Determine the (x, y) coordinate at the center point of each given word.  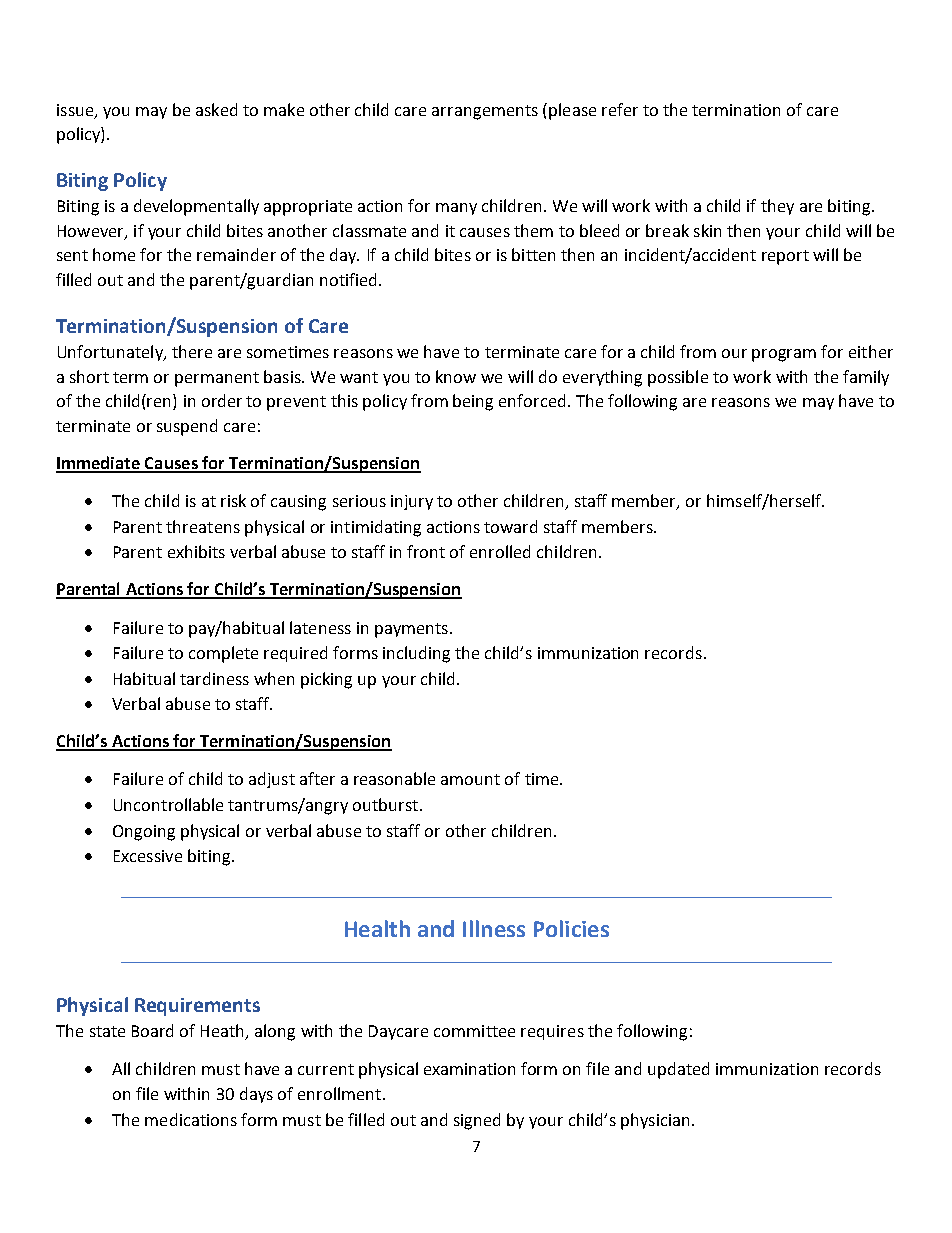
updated (678, 1070)
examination (469, 1069)
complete (223, 654)
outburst (385, 804)
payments (411, 630)
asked (216, 109)
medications (191, 1119)
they (777, 207)
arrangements (485, 112)
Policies (571, 928)
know (456, 376)
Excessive (148, 856)
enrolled (500, 551)
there (192, 351)
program (784, 355)
